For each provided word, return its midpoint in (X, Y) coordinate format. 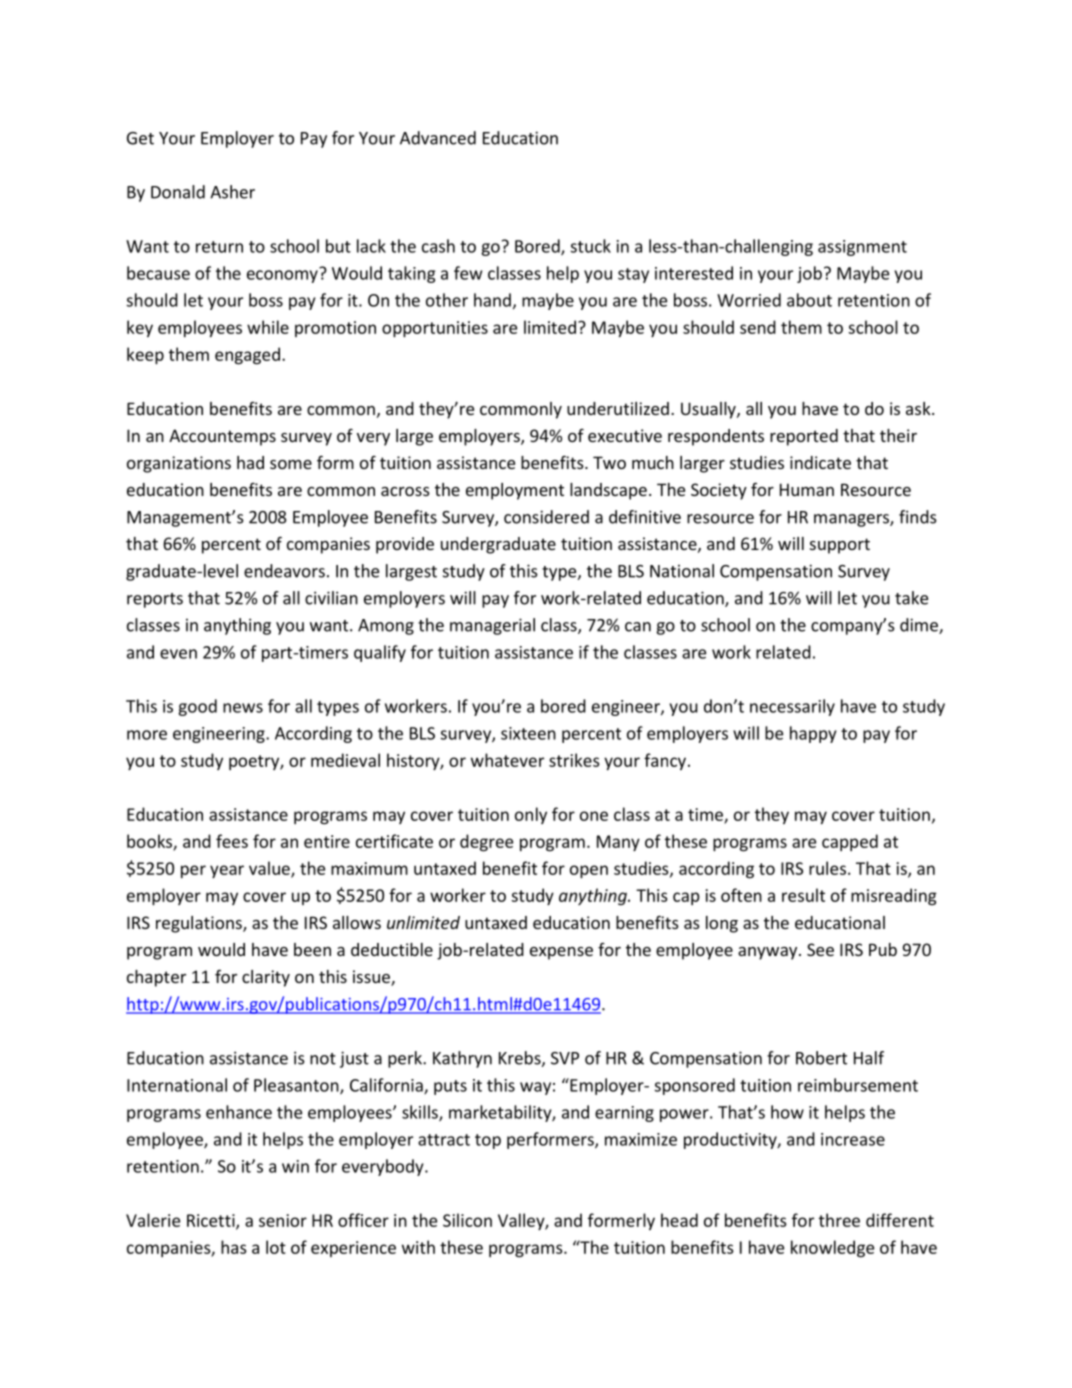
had (250, 462)
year (227, 871)
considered (546, 517)
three (839, 1220)
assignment (862, 248)
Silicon (467, 1220)
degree (486, 843)
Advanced (438, 138)
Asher (232, 192)
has (234, 1247)
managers (852, 520)
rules (827, 868)
